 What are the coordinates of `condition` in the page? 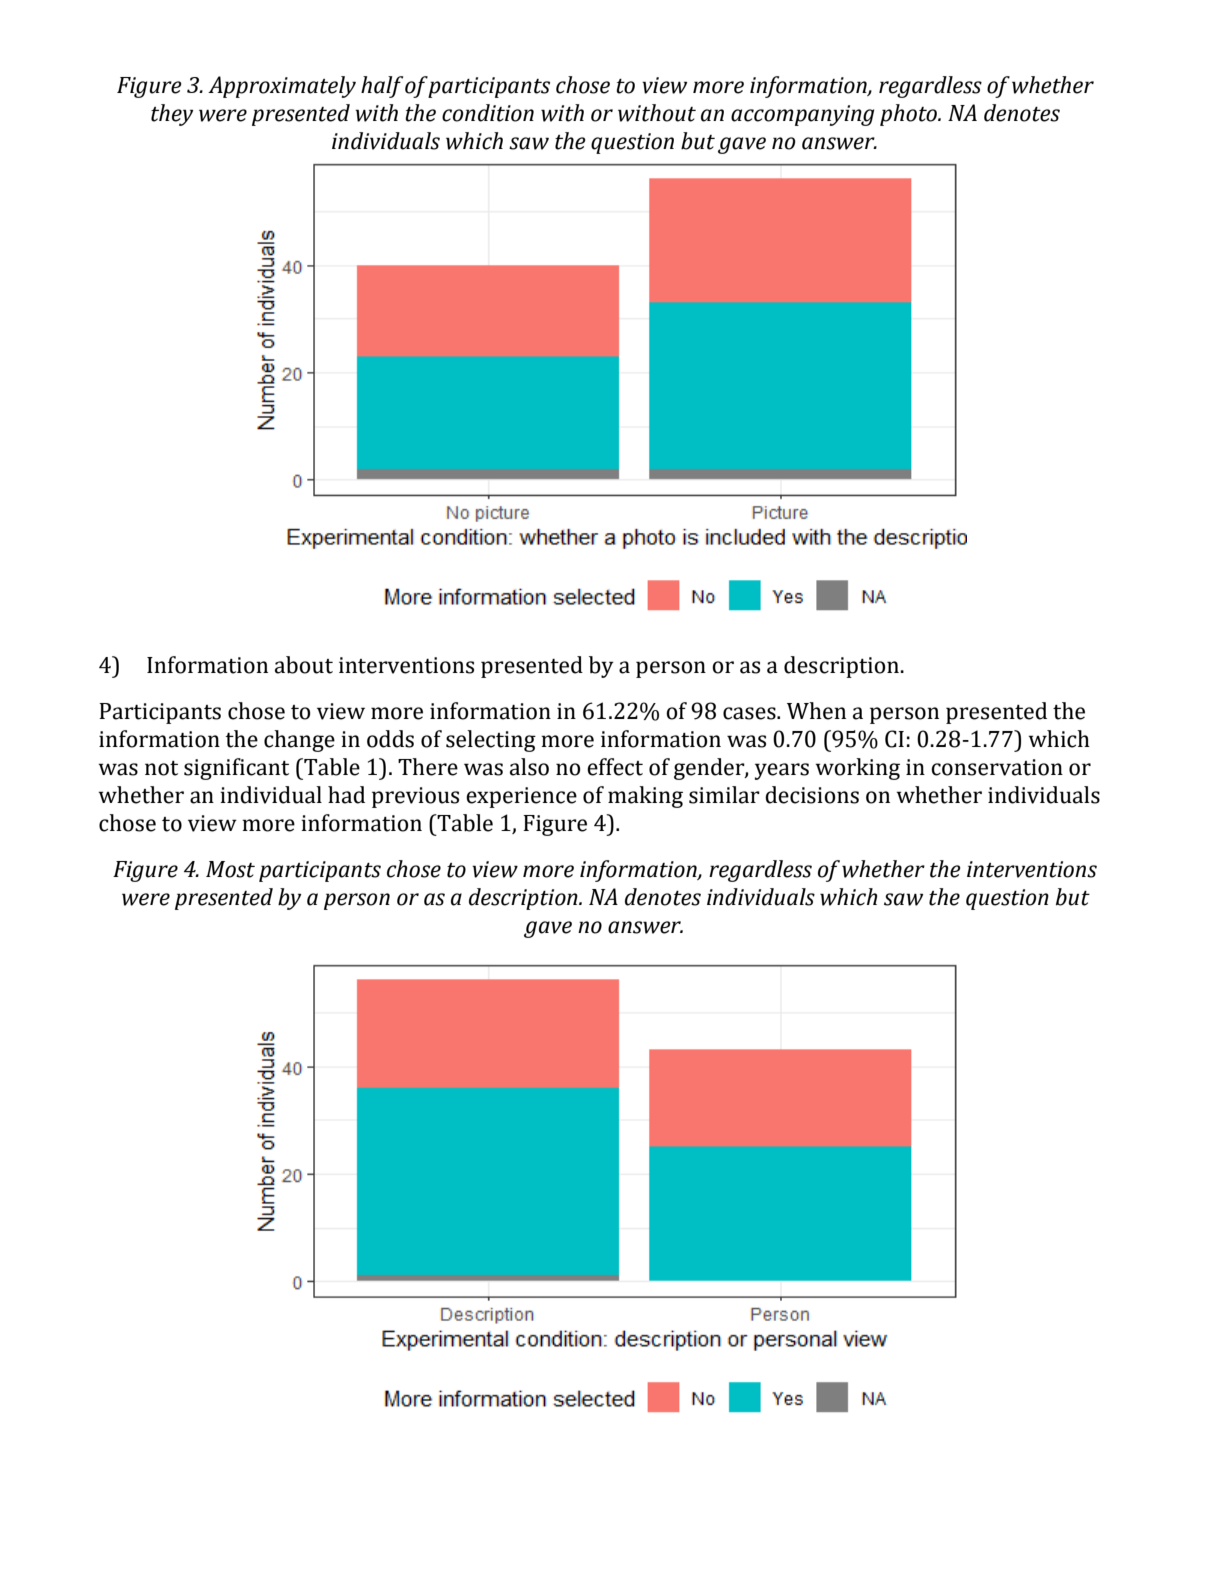 It's located at (488, 113).
